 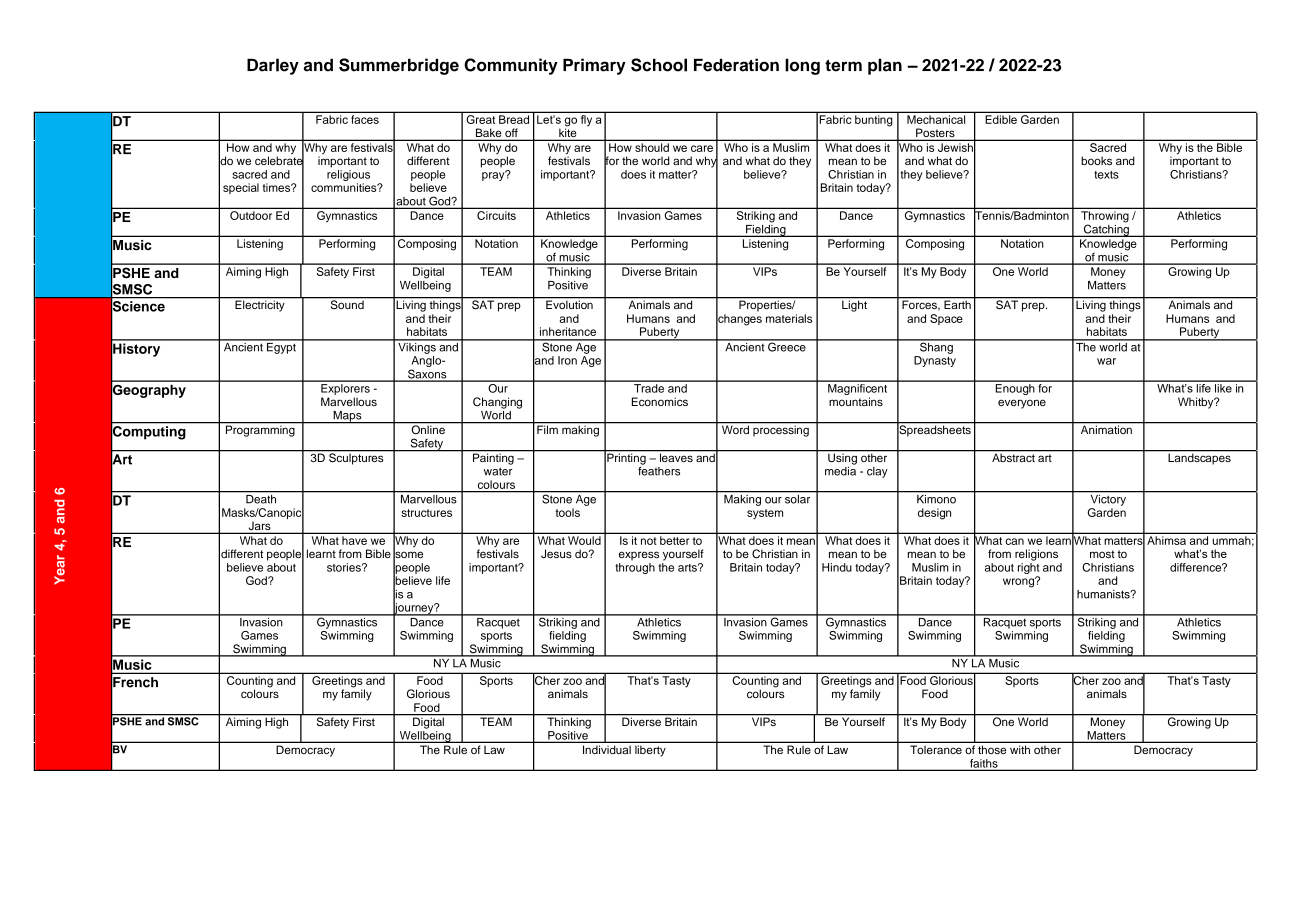 What do you see at coordinates (957, 303) in the page?
I see `Earth` at bounding box center [957, 303].
